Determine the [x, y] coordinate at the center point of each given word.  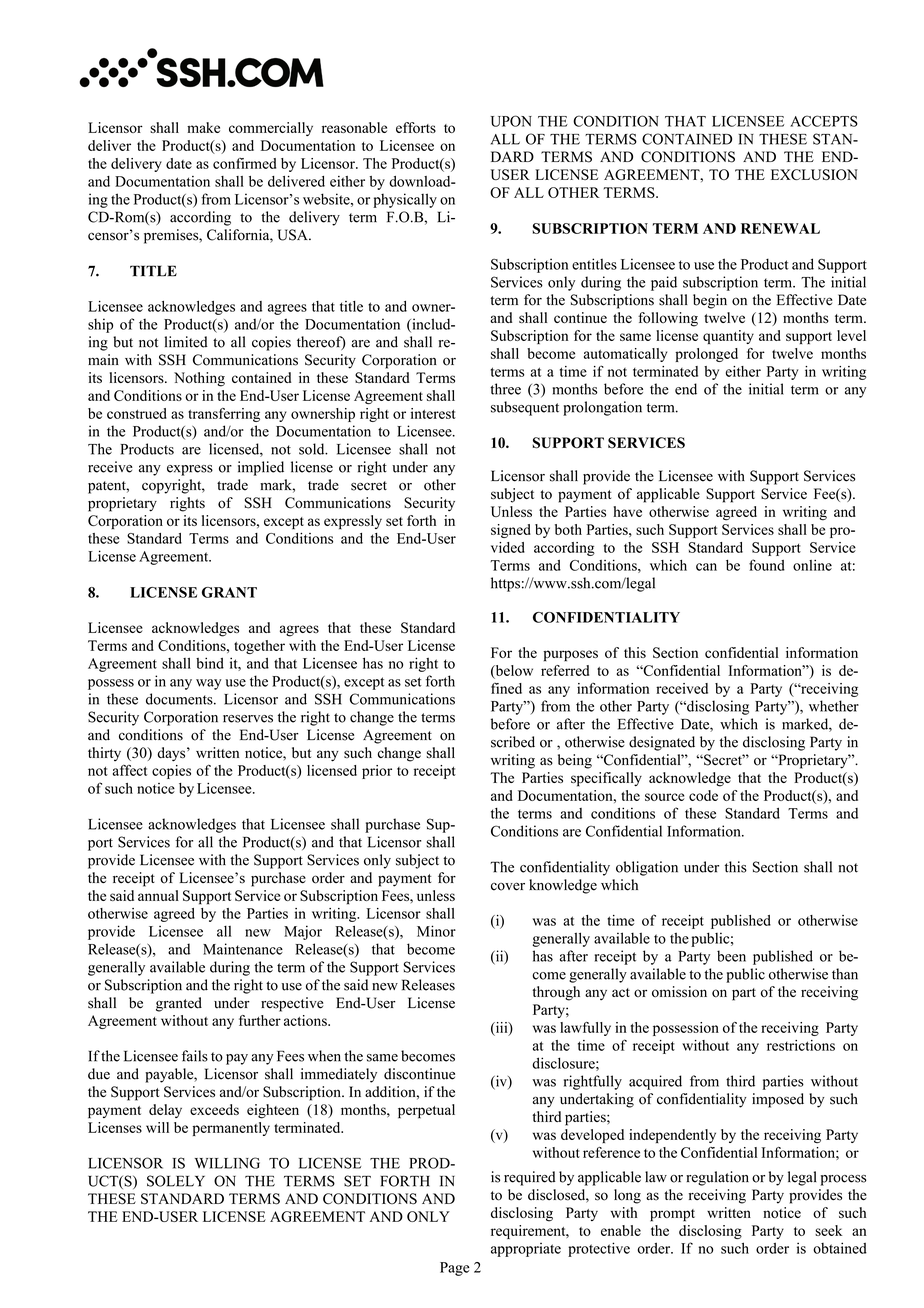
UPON [511, 121]
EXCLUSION [814, 174]
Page [455, 1269]
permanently [231, 1129]
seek [828, 1230]
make [203, 127]
